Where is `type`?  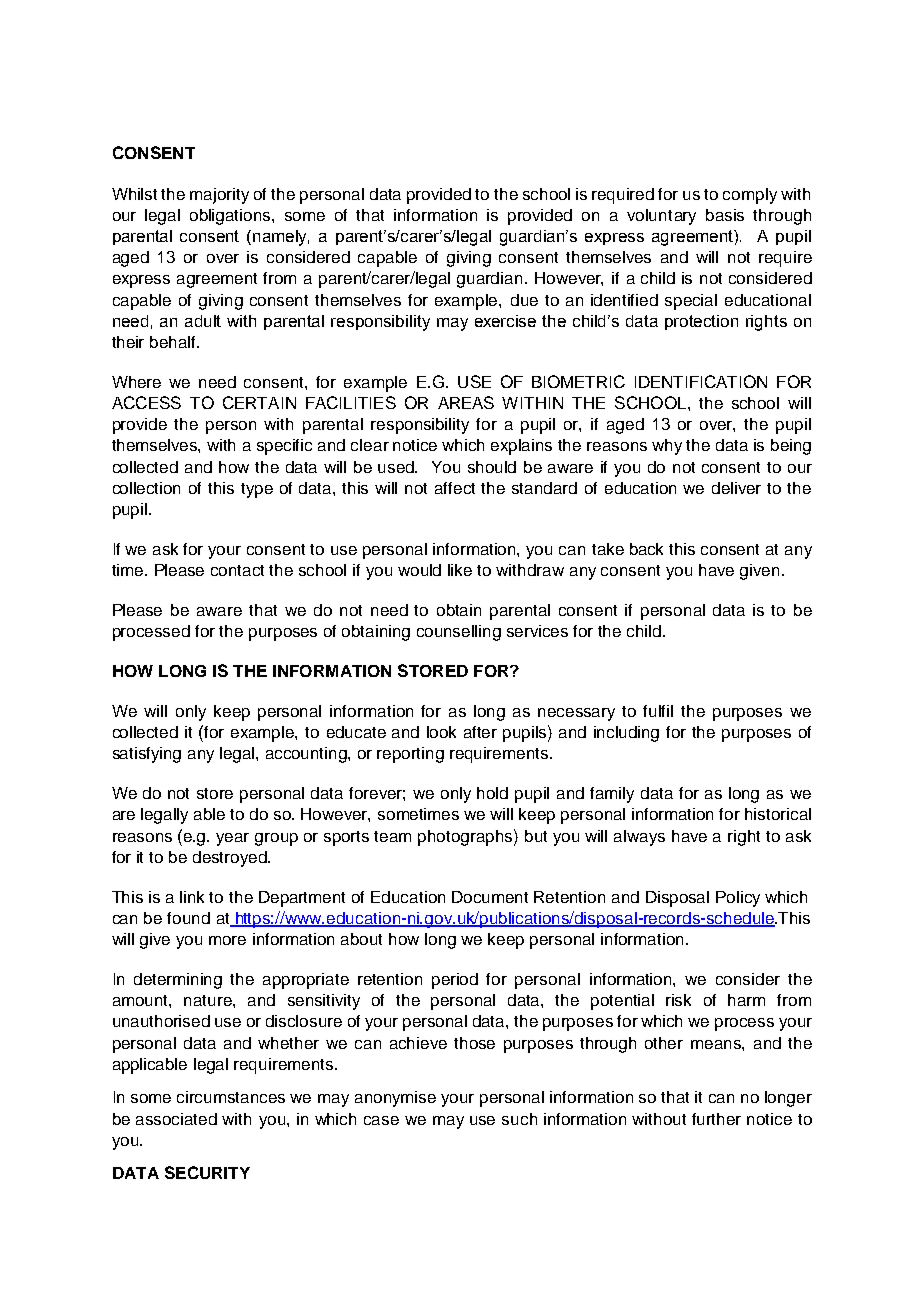 type is located at coordinates (257, 490).
